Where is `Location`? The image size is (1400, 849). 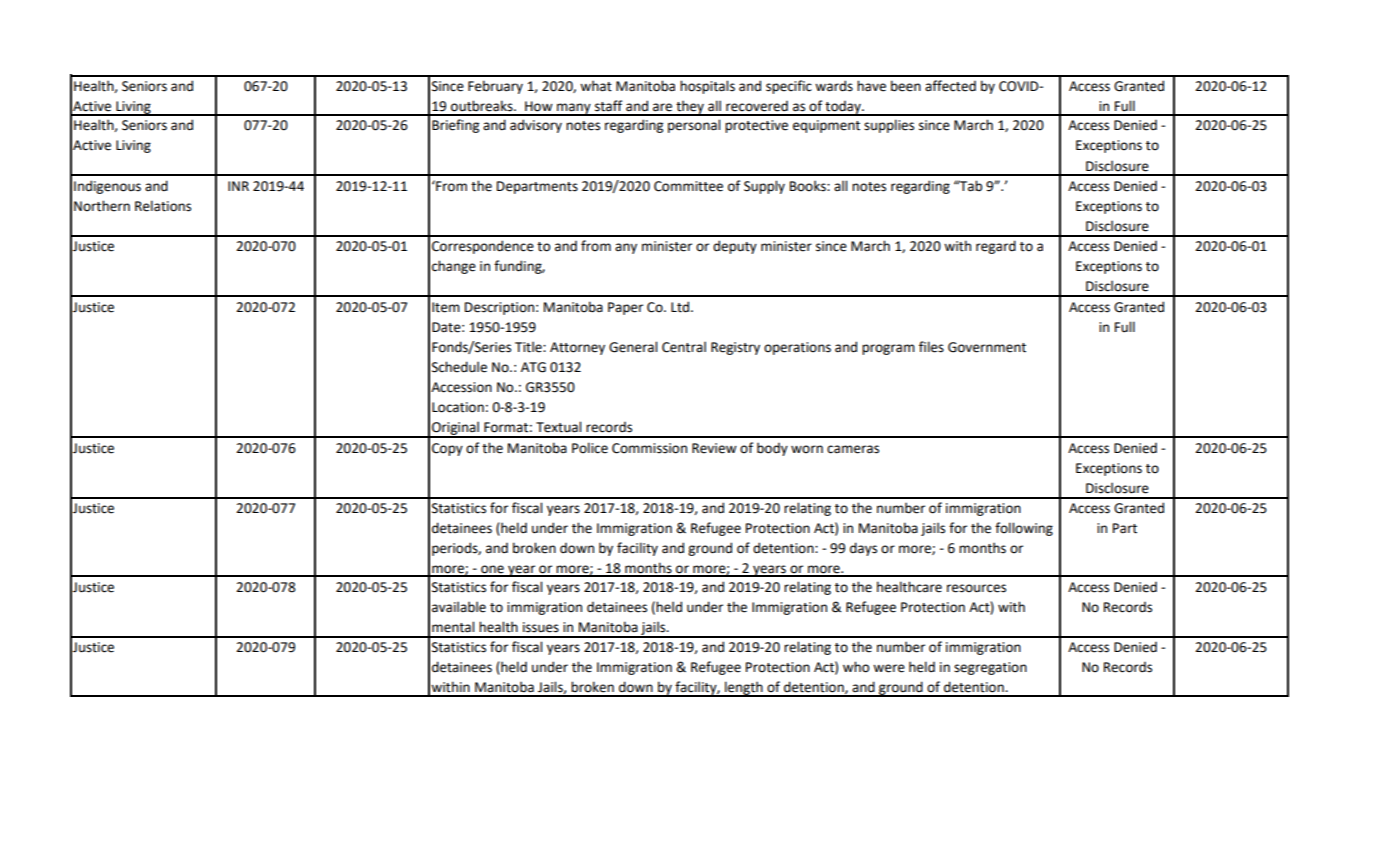
Location is located at coordinates (458, 407).
